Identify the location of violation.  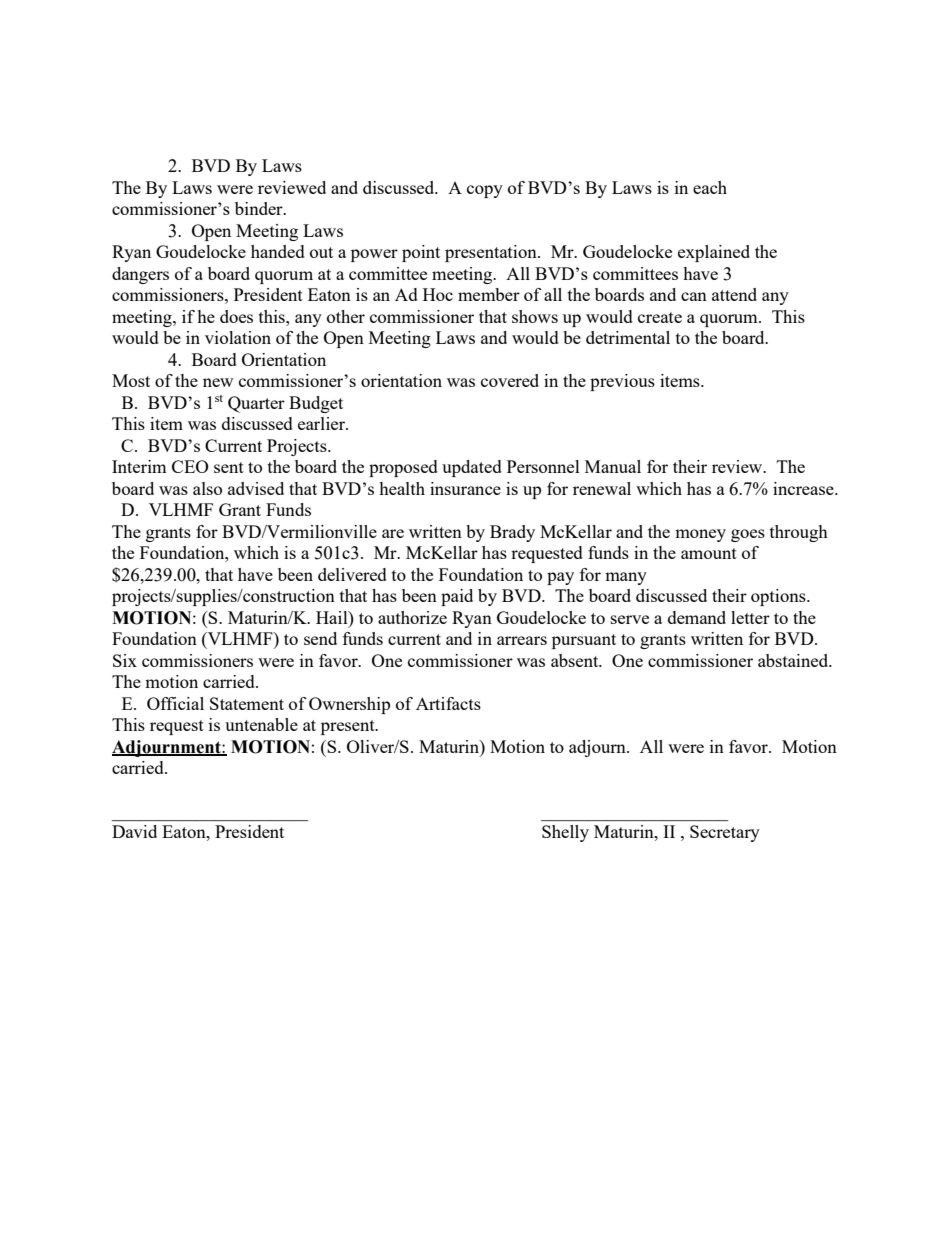
(238, 337).
